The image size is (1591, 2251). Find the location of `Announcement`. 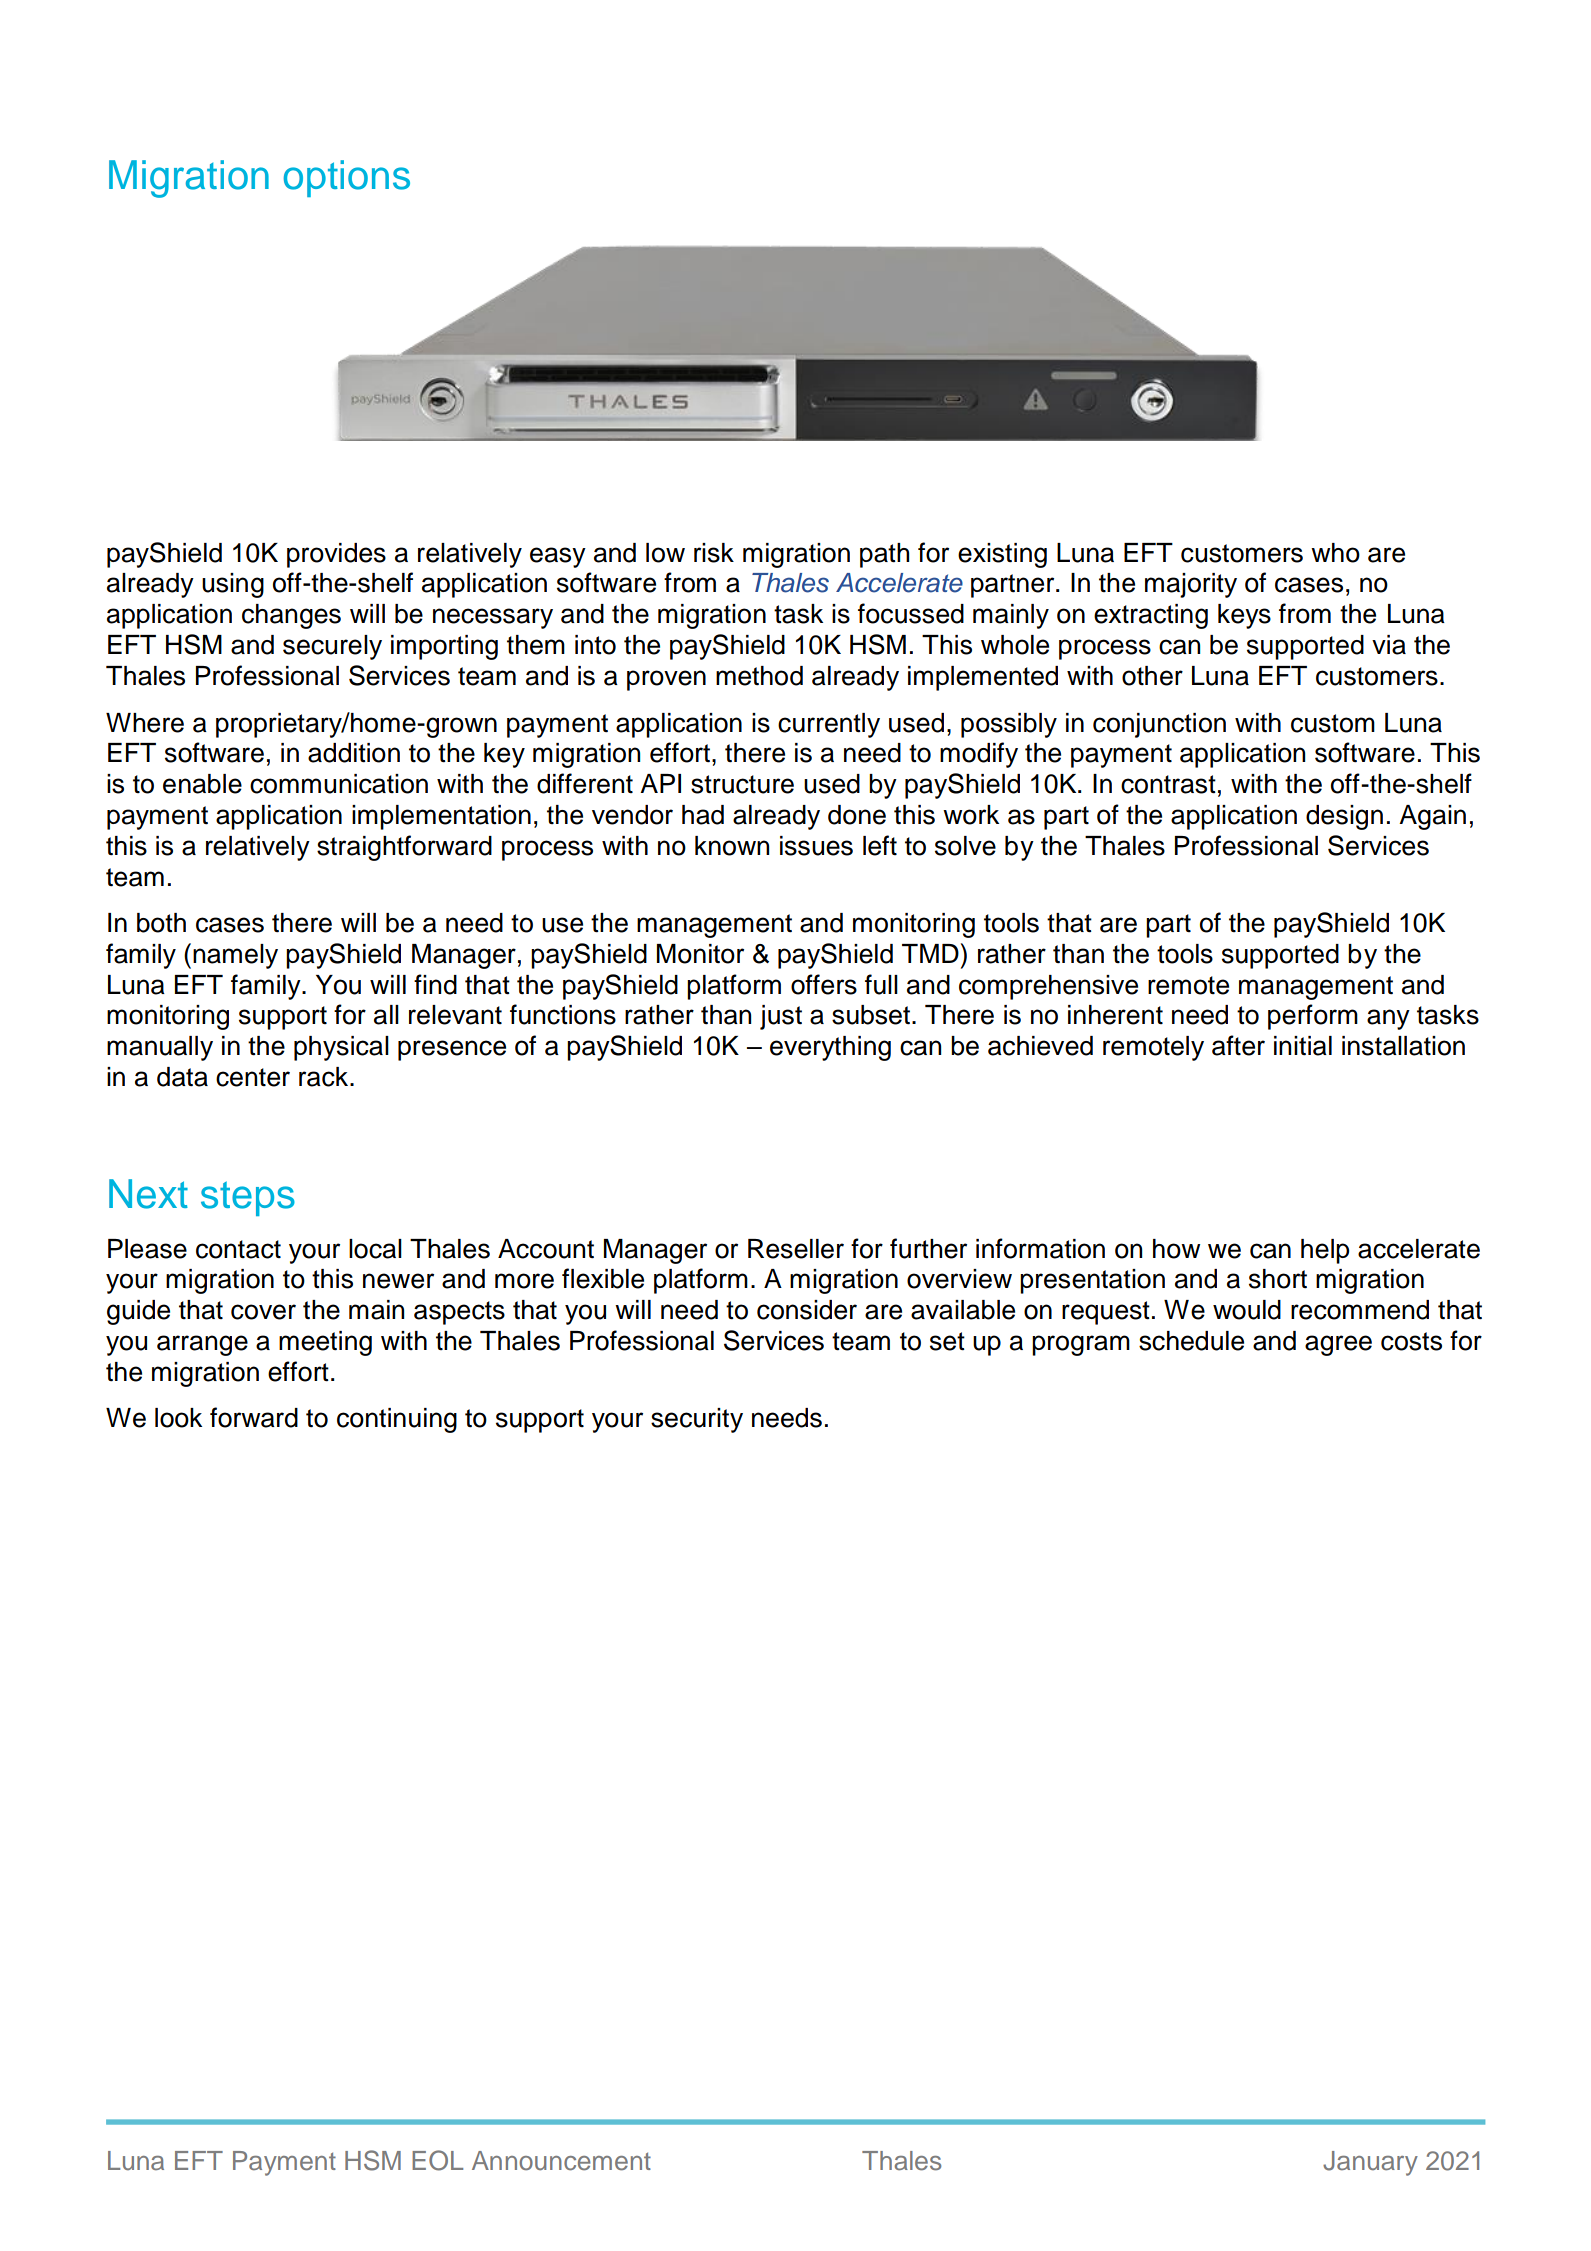

Announcement is located at coordinates (561, 2161).
